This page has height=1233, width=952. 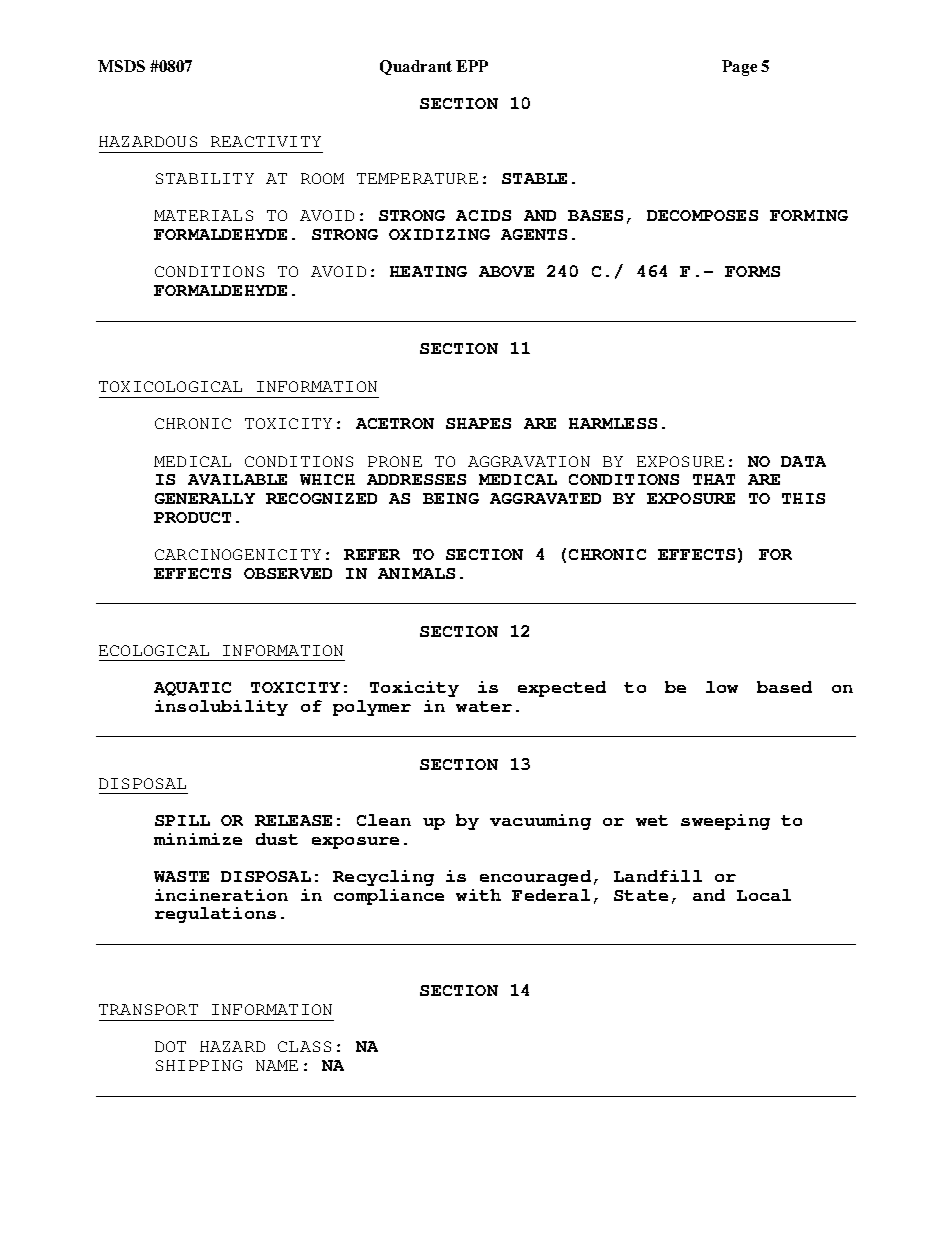 I want to click on DOT, so click(x=170, y=1046).
